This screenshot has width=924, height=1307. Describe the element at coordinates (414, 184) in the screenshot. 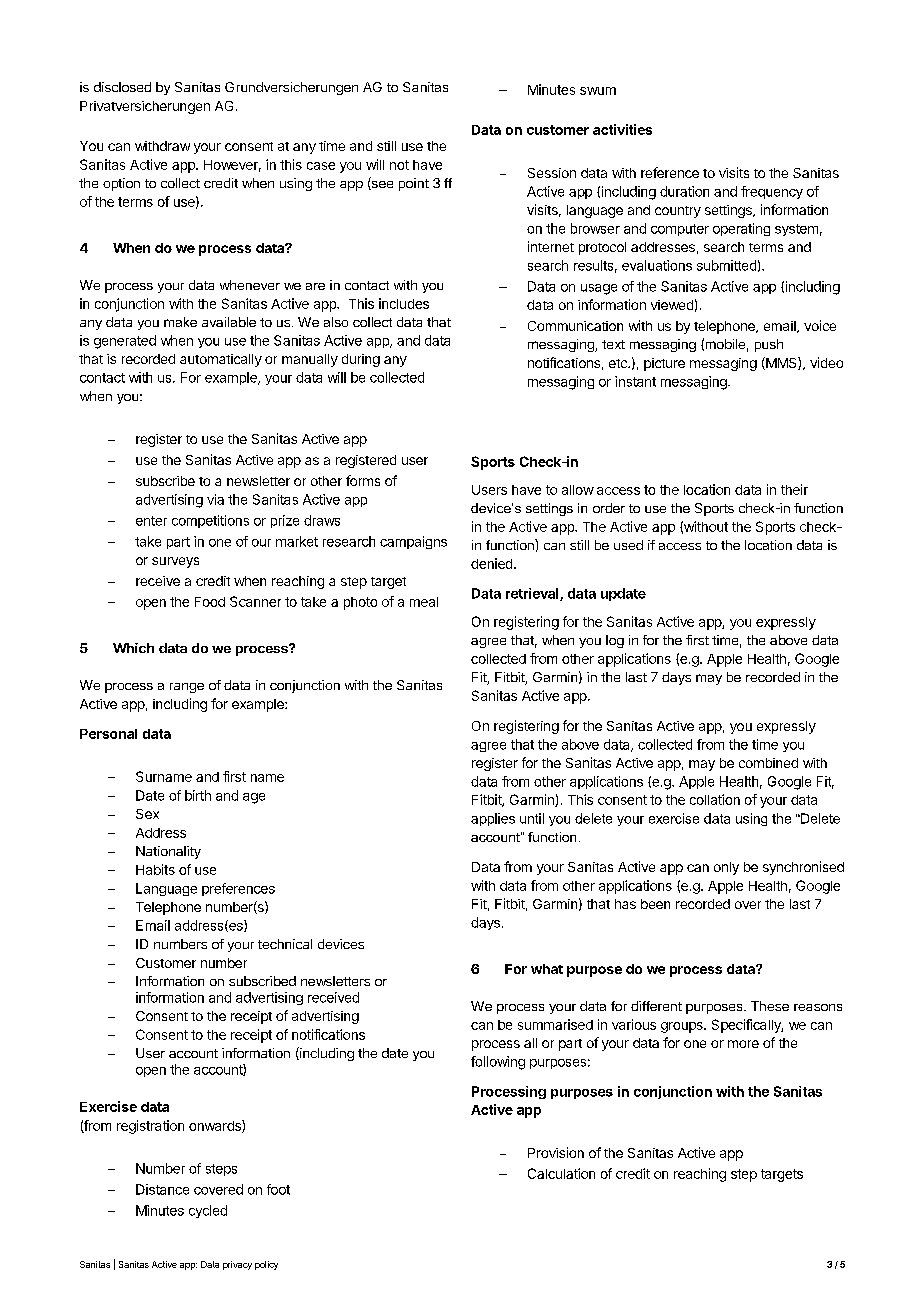

I see `point` at that location.
